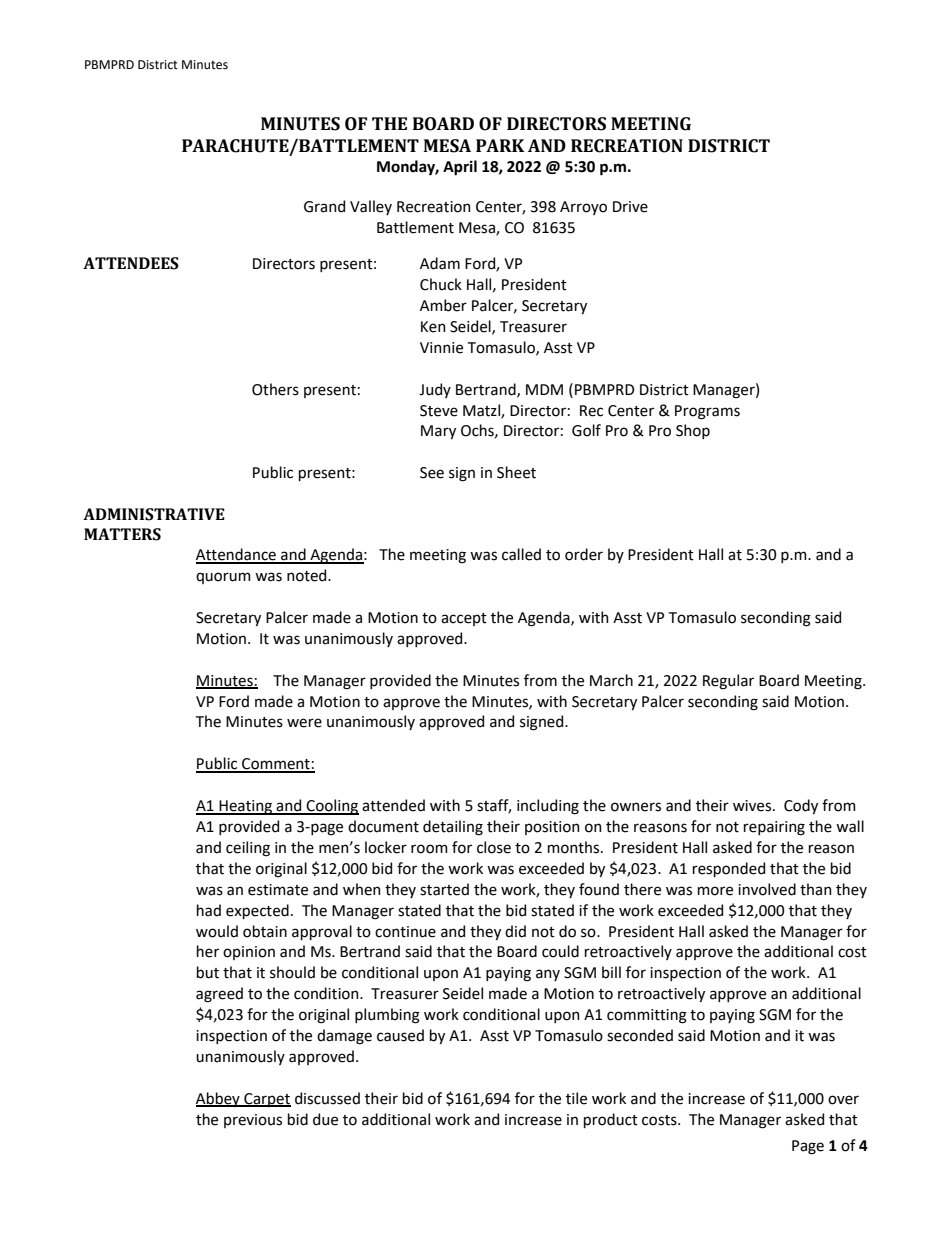 This screenshot has height=1233, width=952. I want to click on Shop, so click(693, 431).
